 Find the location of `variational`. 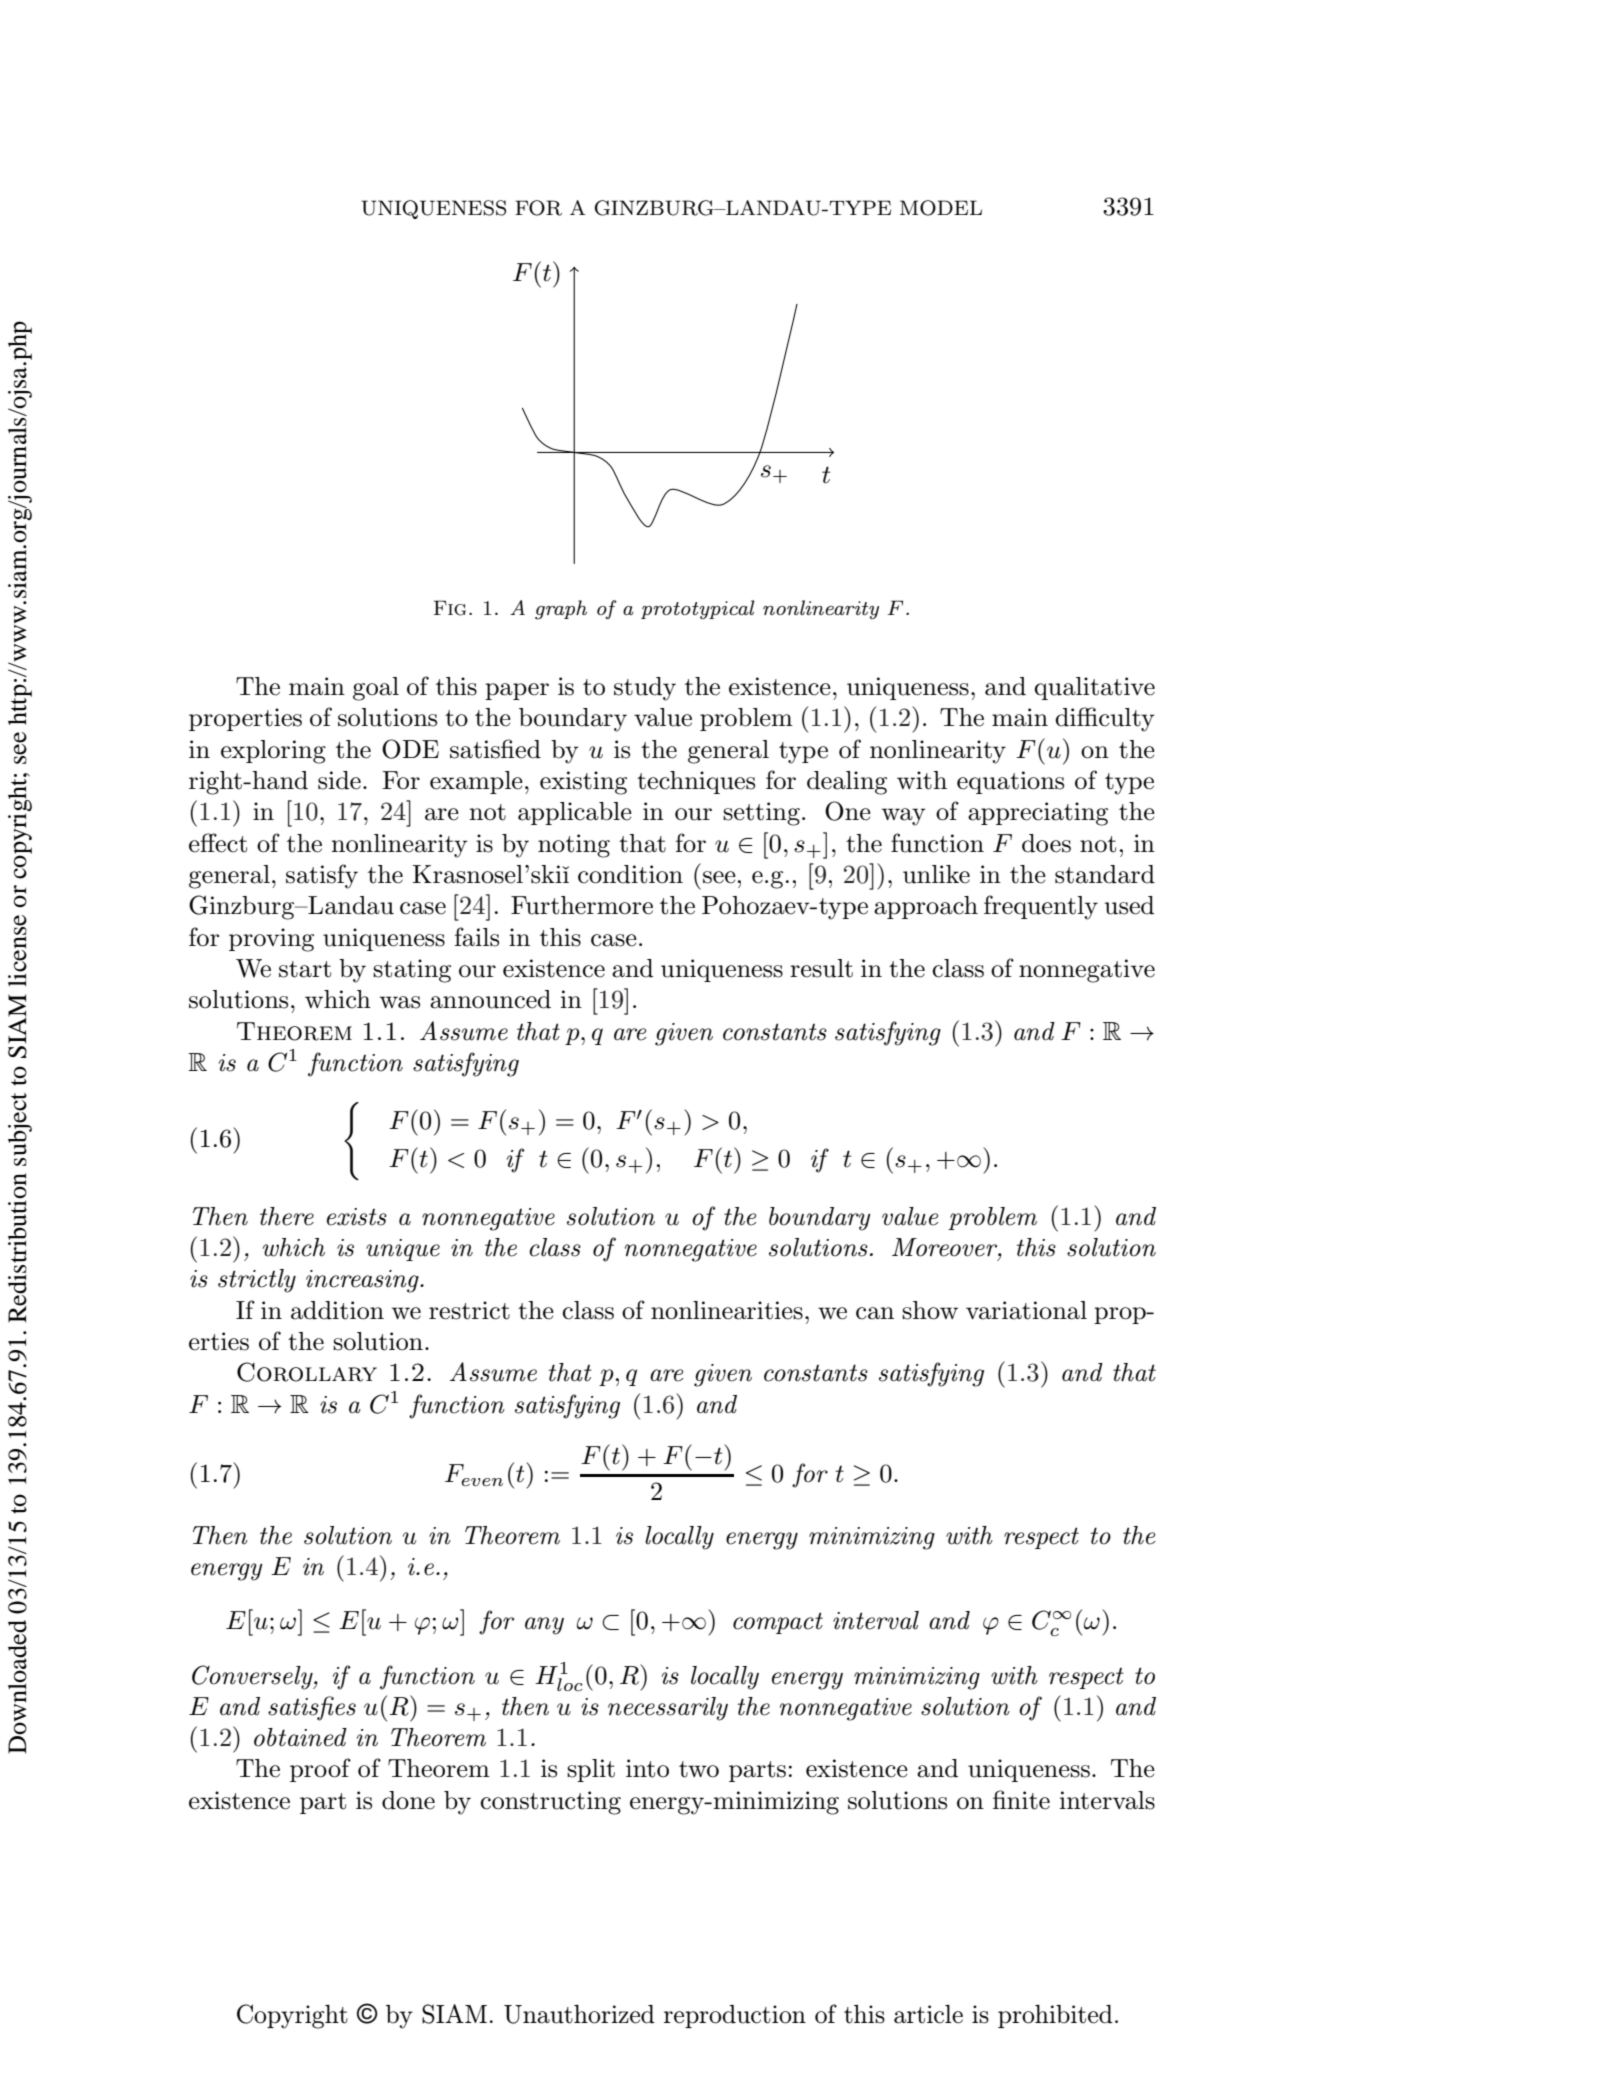

variational is located at coordinates (1026, 1310).
